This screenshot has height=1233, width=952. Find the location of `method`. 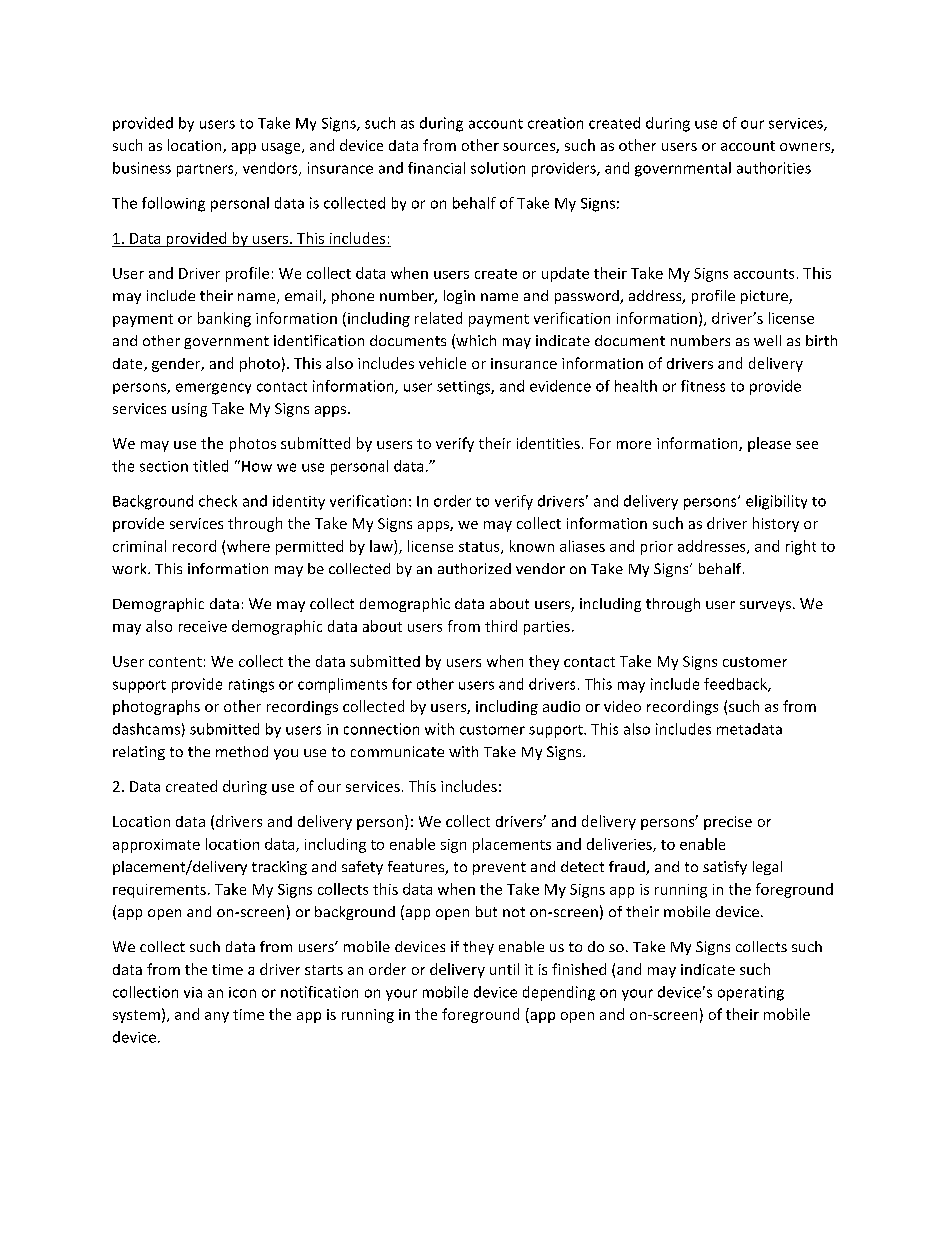

method is located at coordinates (242, 751).
